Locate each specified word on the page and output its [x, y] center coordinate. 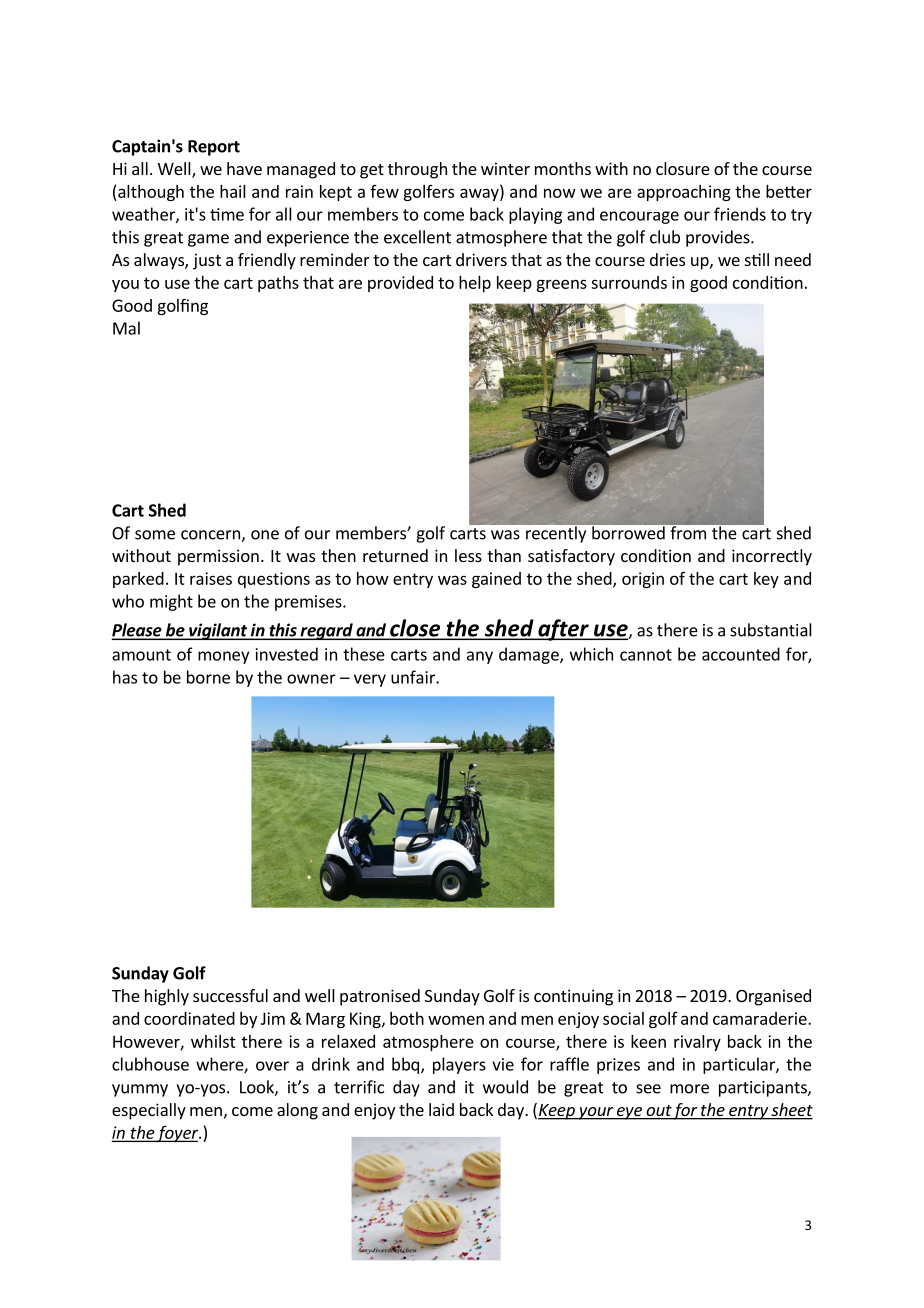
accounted [741, 654]
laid [441, 1109]
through [417, 170]
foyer [178, 1134]
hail [233, 191]
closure [683, 168]
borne [208, 677]
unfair [414, 677]
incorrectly [772, 557]
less [468, 555]
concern [211, 536]
